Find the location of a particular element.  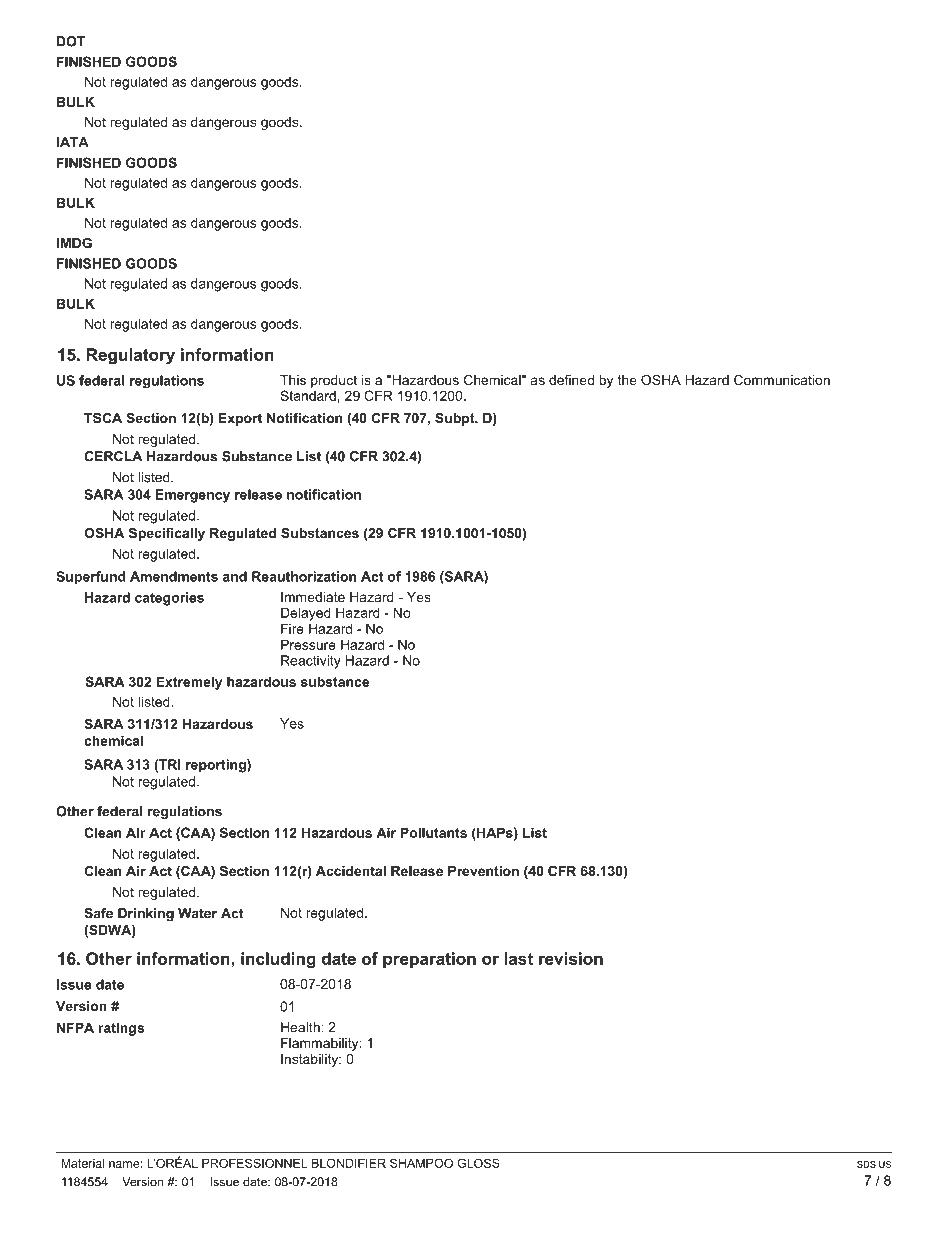

defined is located at coordinates (571, 380).
